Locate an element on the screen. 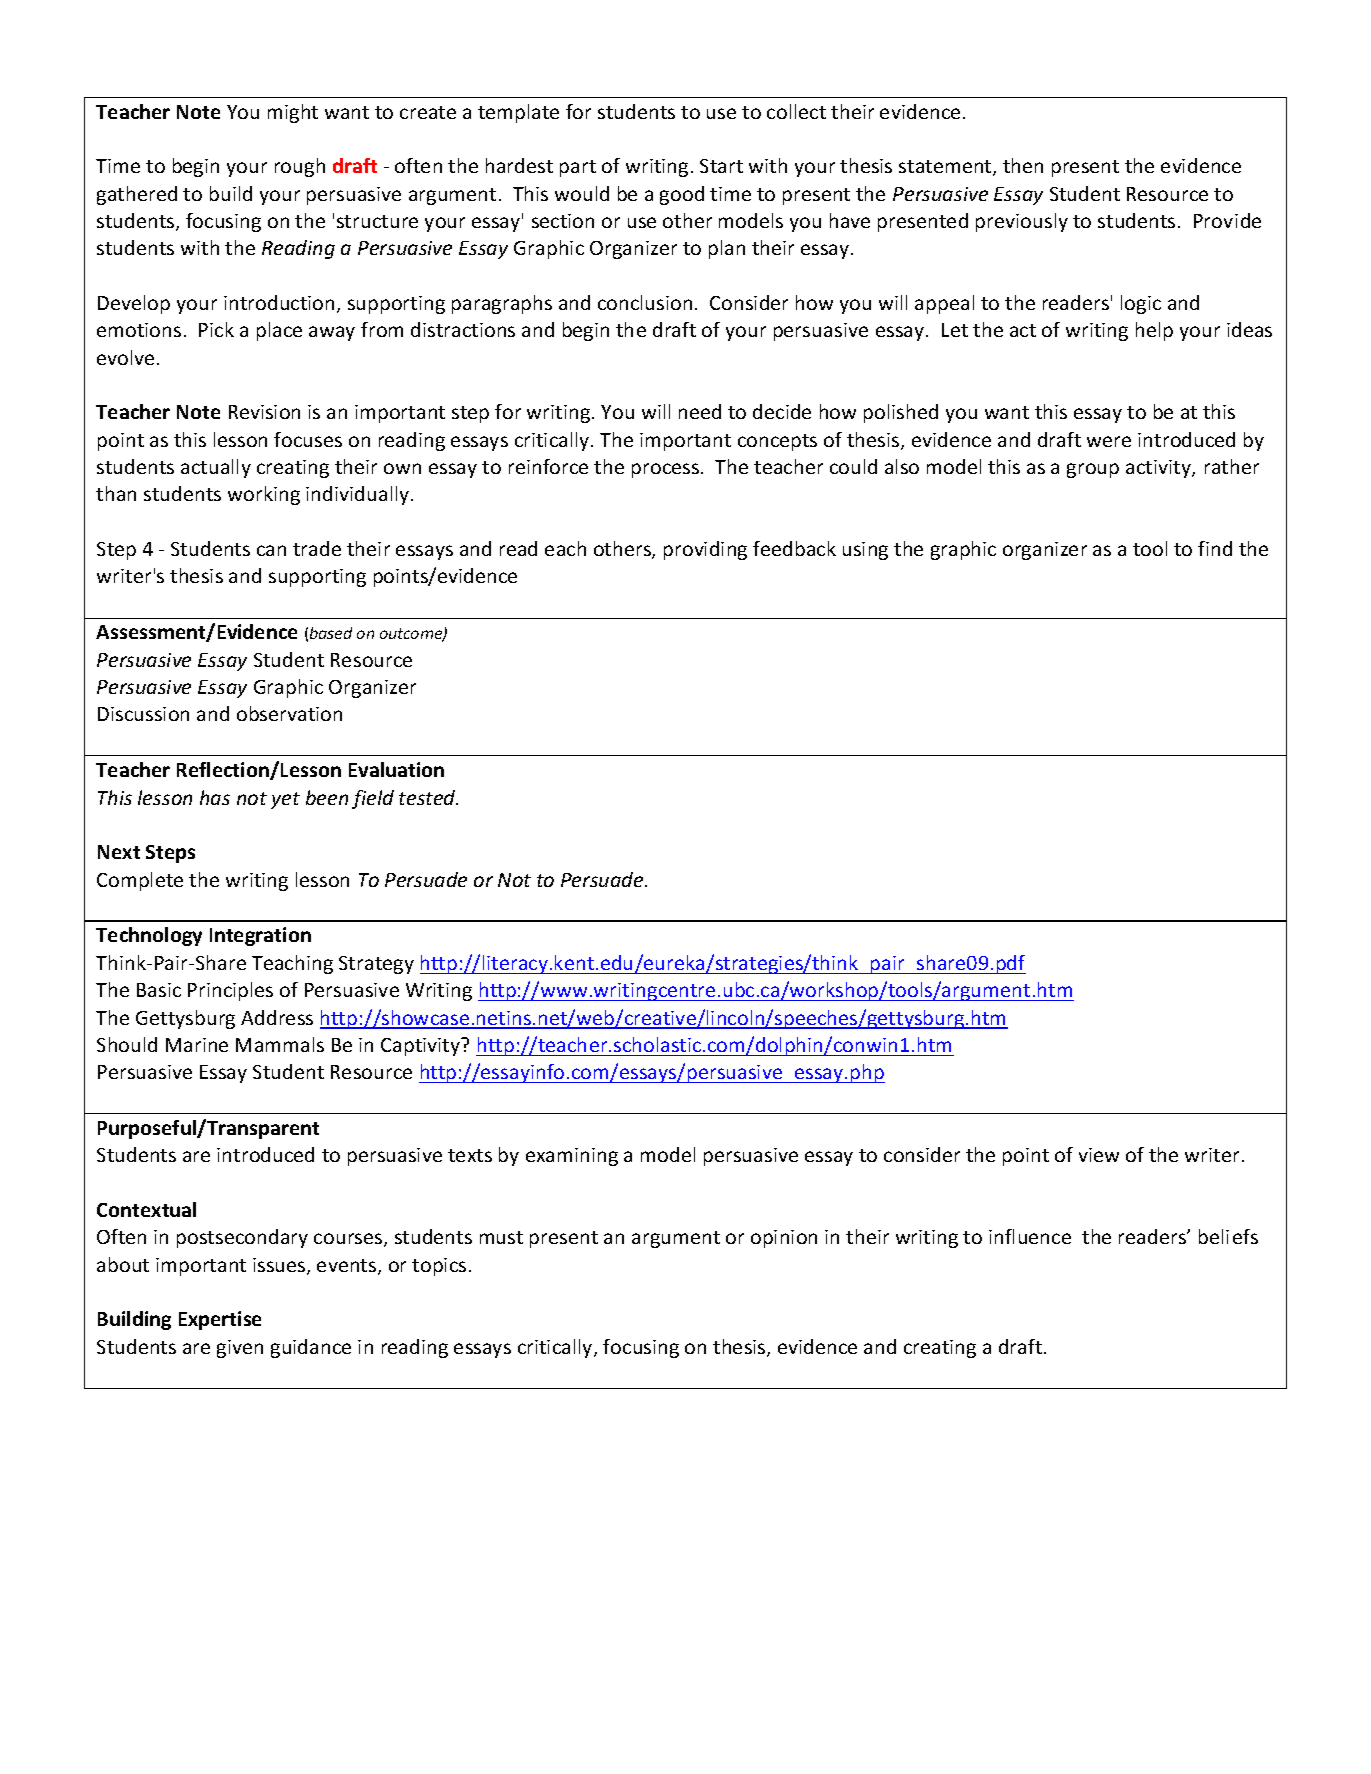 This screenshot has height=1774, width=1371. find is located at coordinates (1215, 548).
